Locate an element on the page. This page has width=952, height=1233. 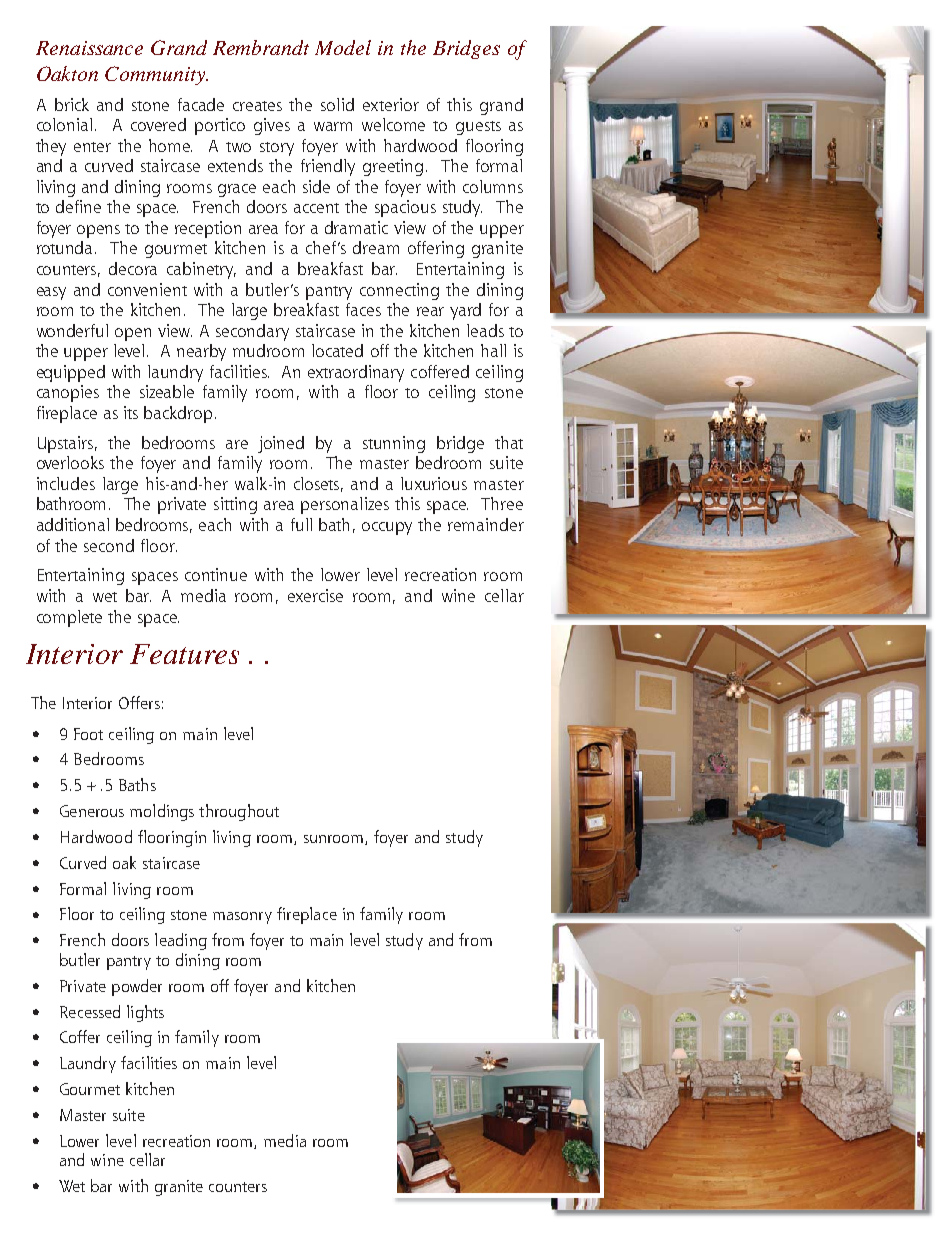
joined is located at coordinates (281, 444).
